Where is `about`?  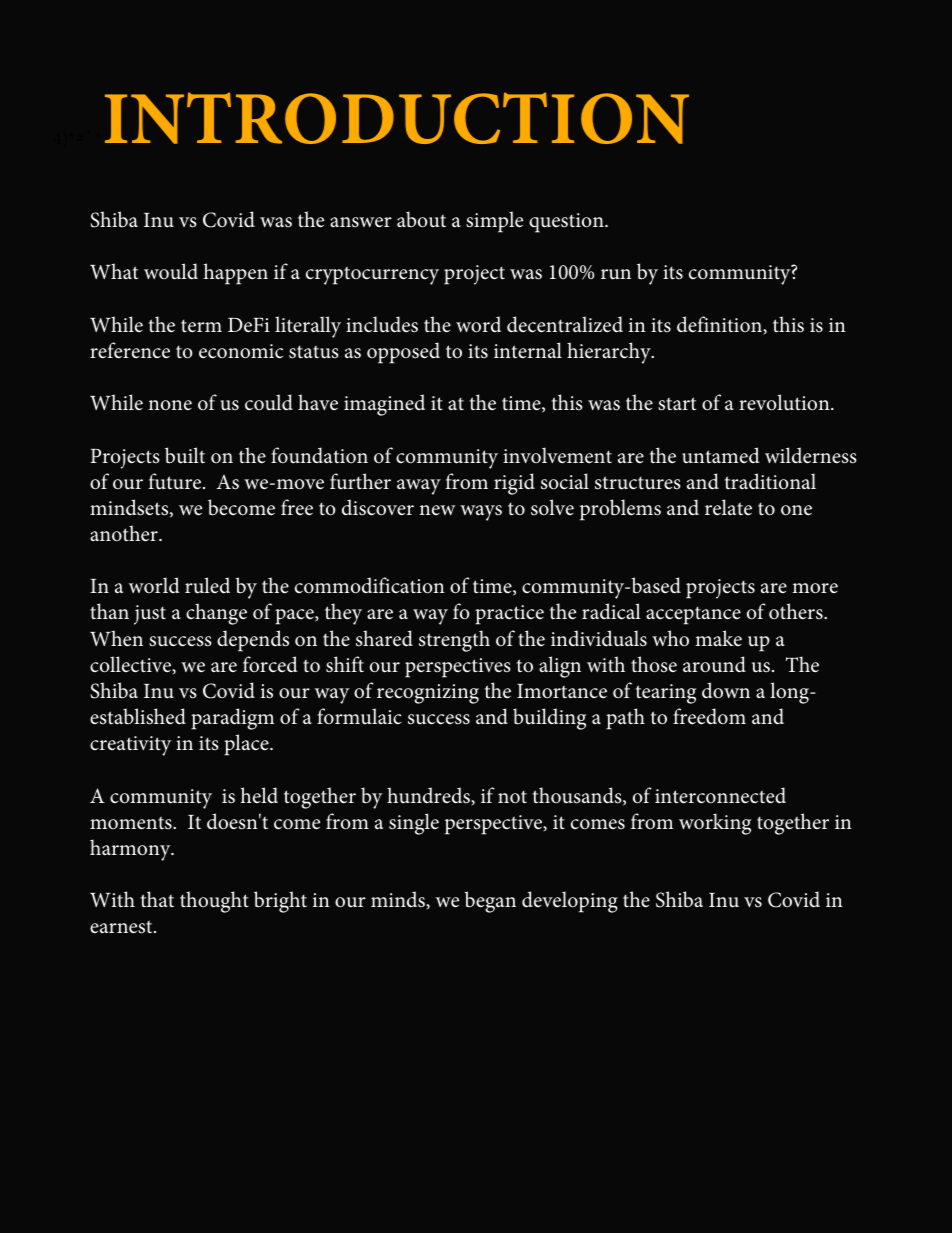 about is located at coordinates (421, 219).
